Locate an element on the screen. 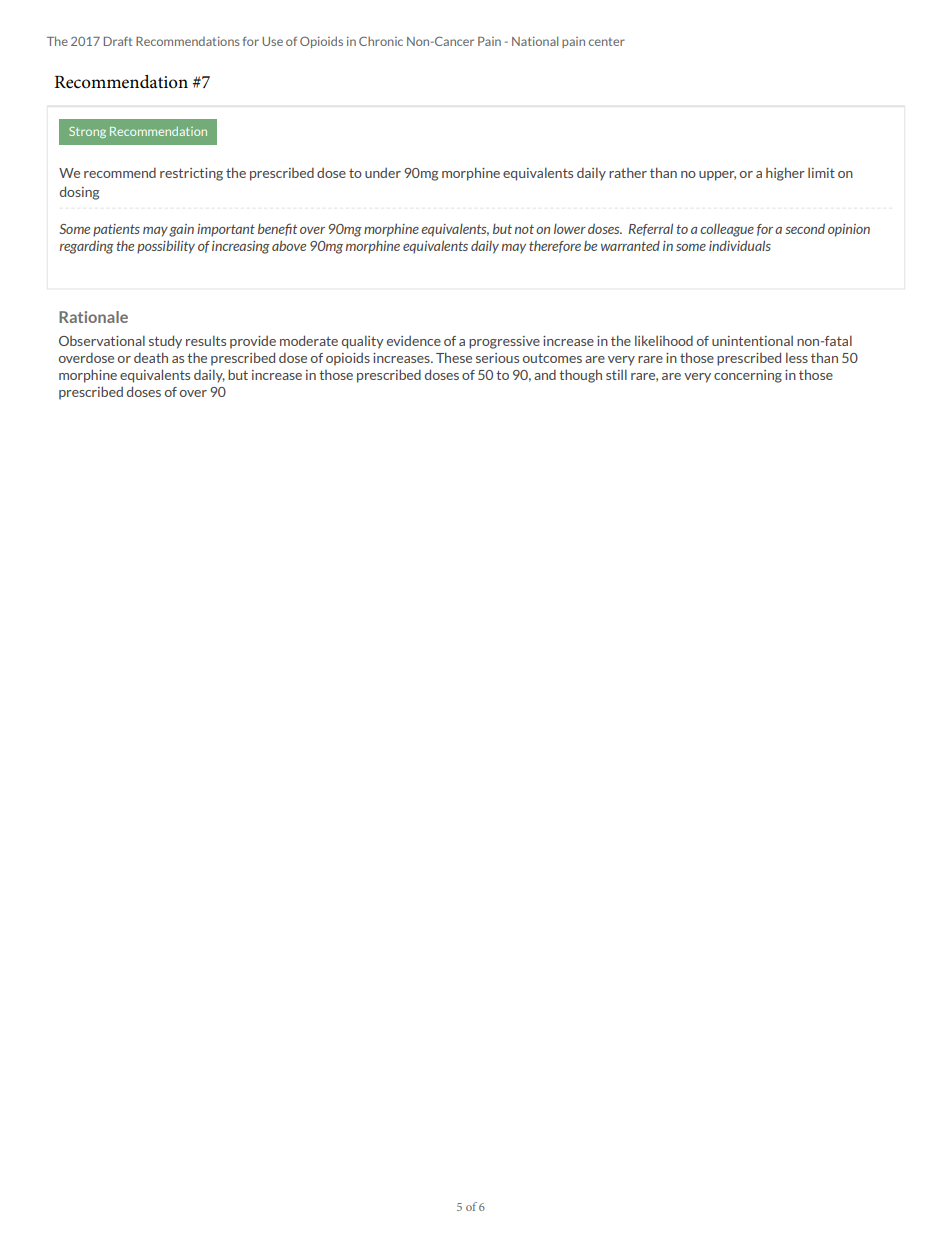  Draft is located at coordinates (118, 41).
